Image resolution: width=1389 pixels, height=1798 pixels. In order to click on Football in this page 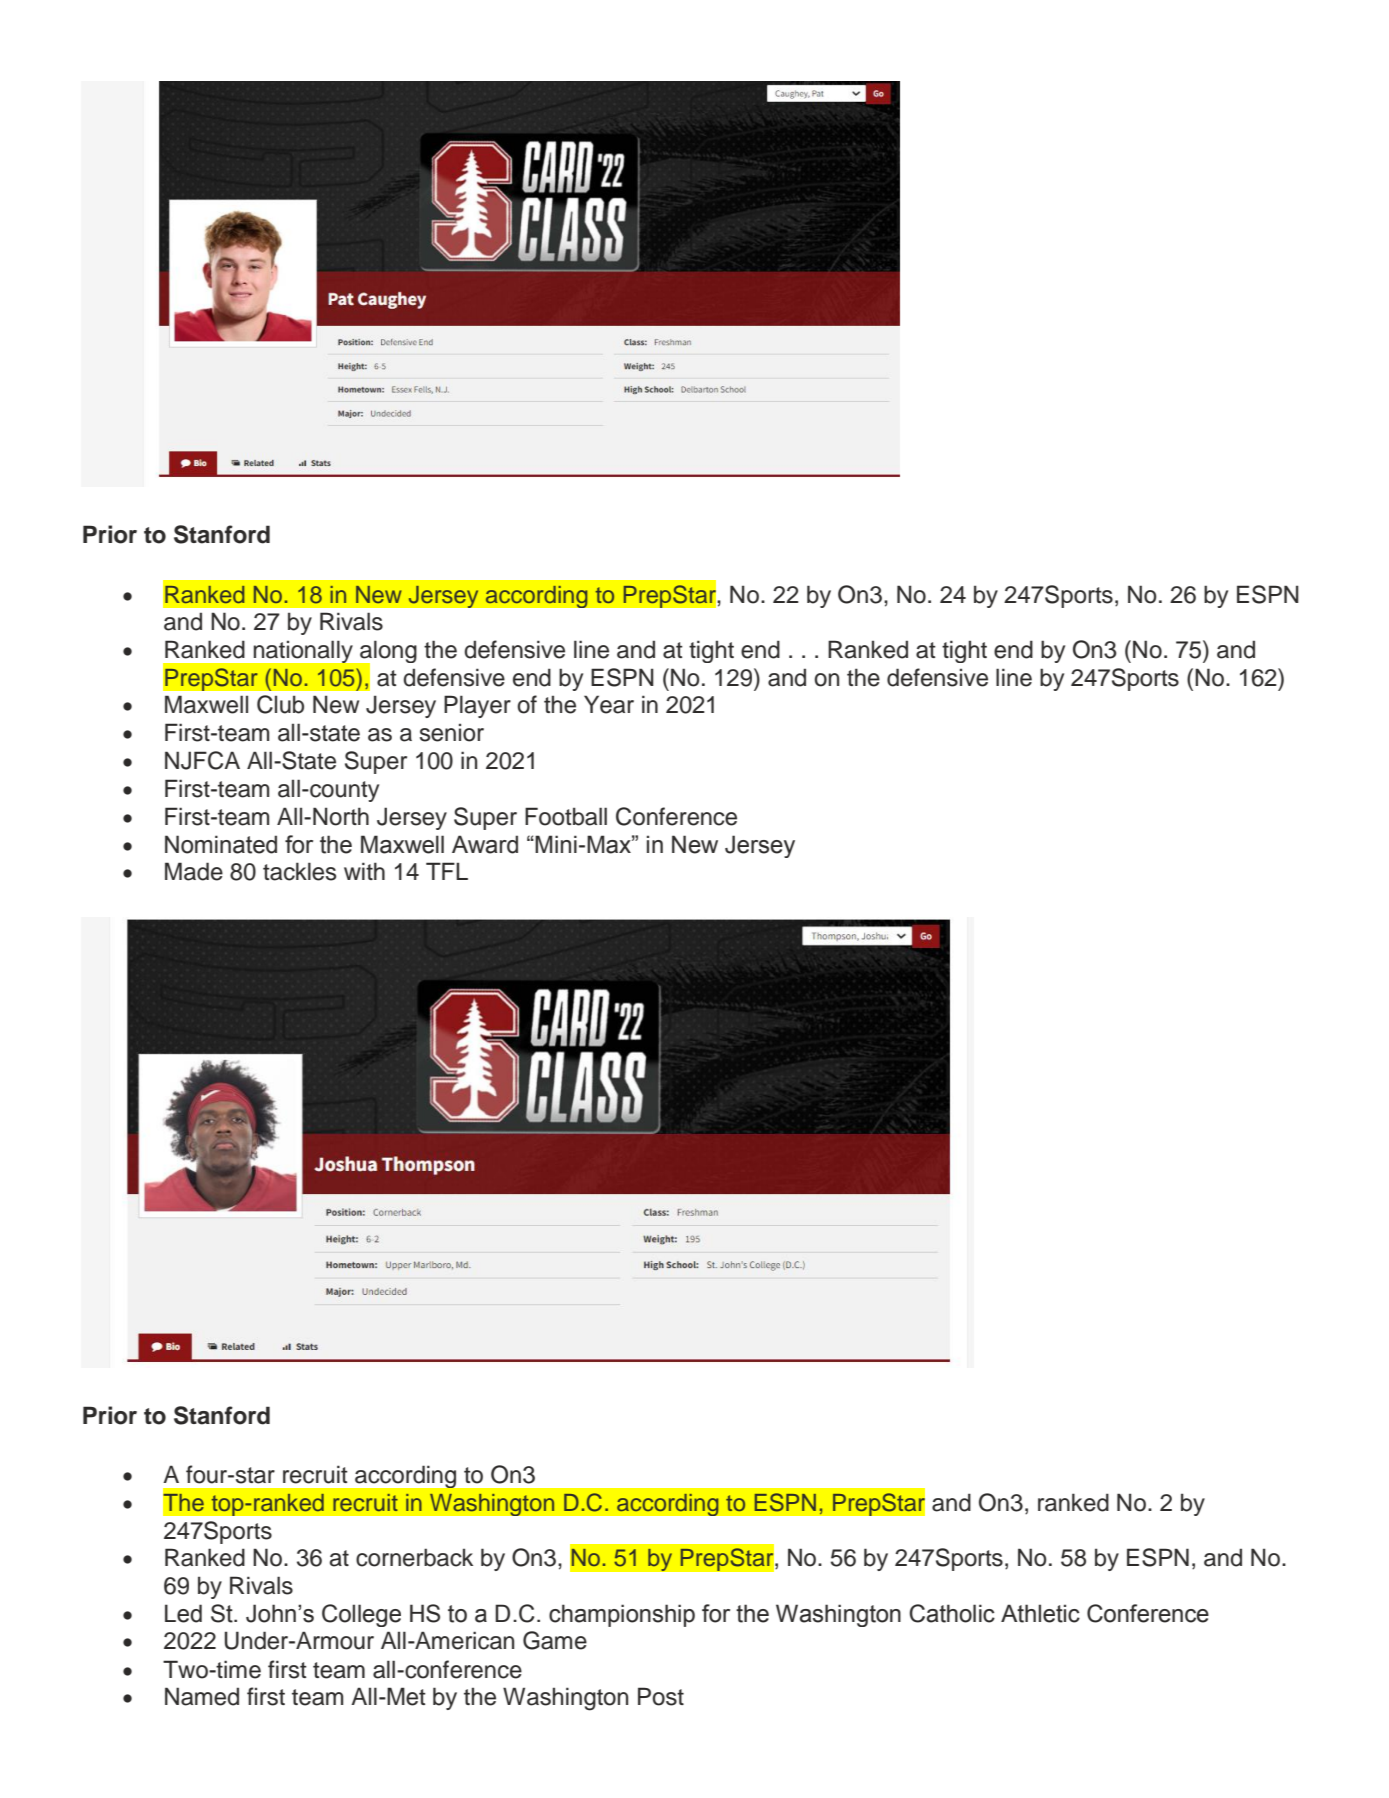, I will do `click(566, 816)`.
